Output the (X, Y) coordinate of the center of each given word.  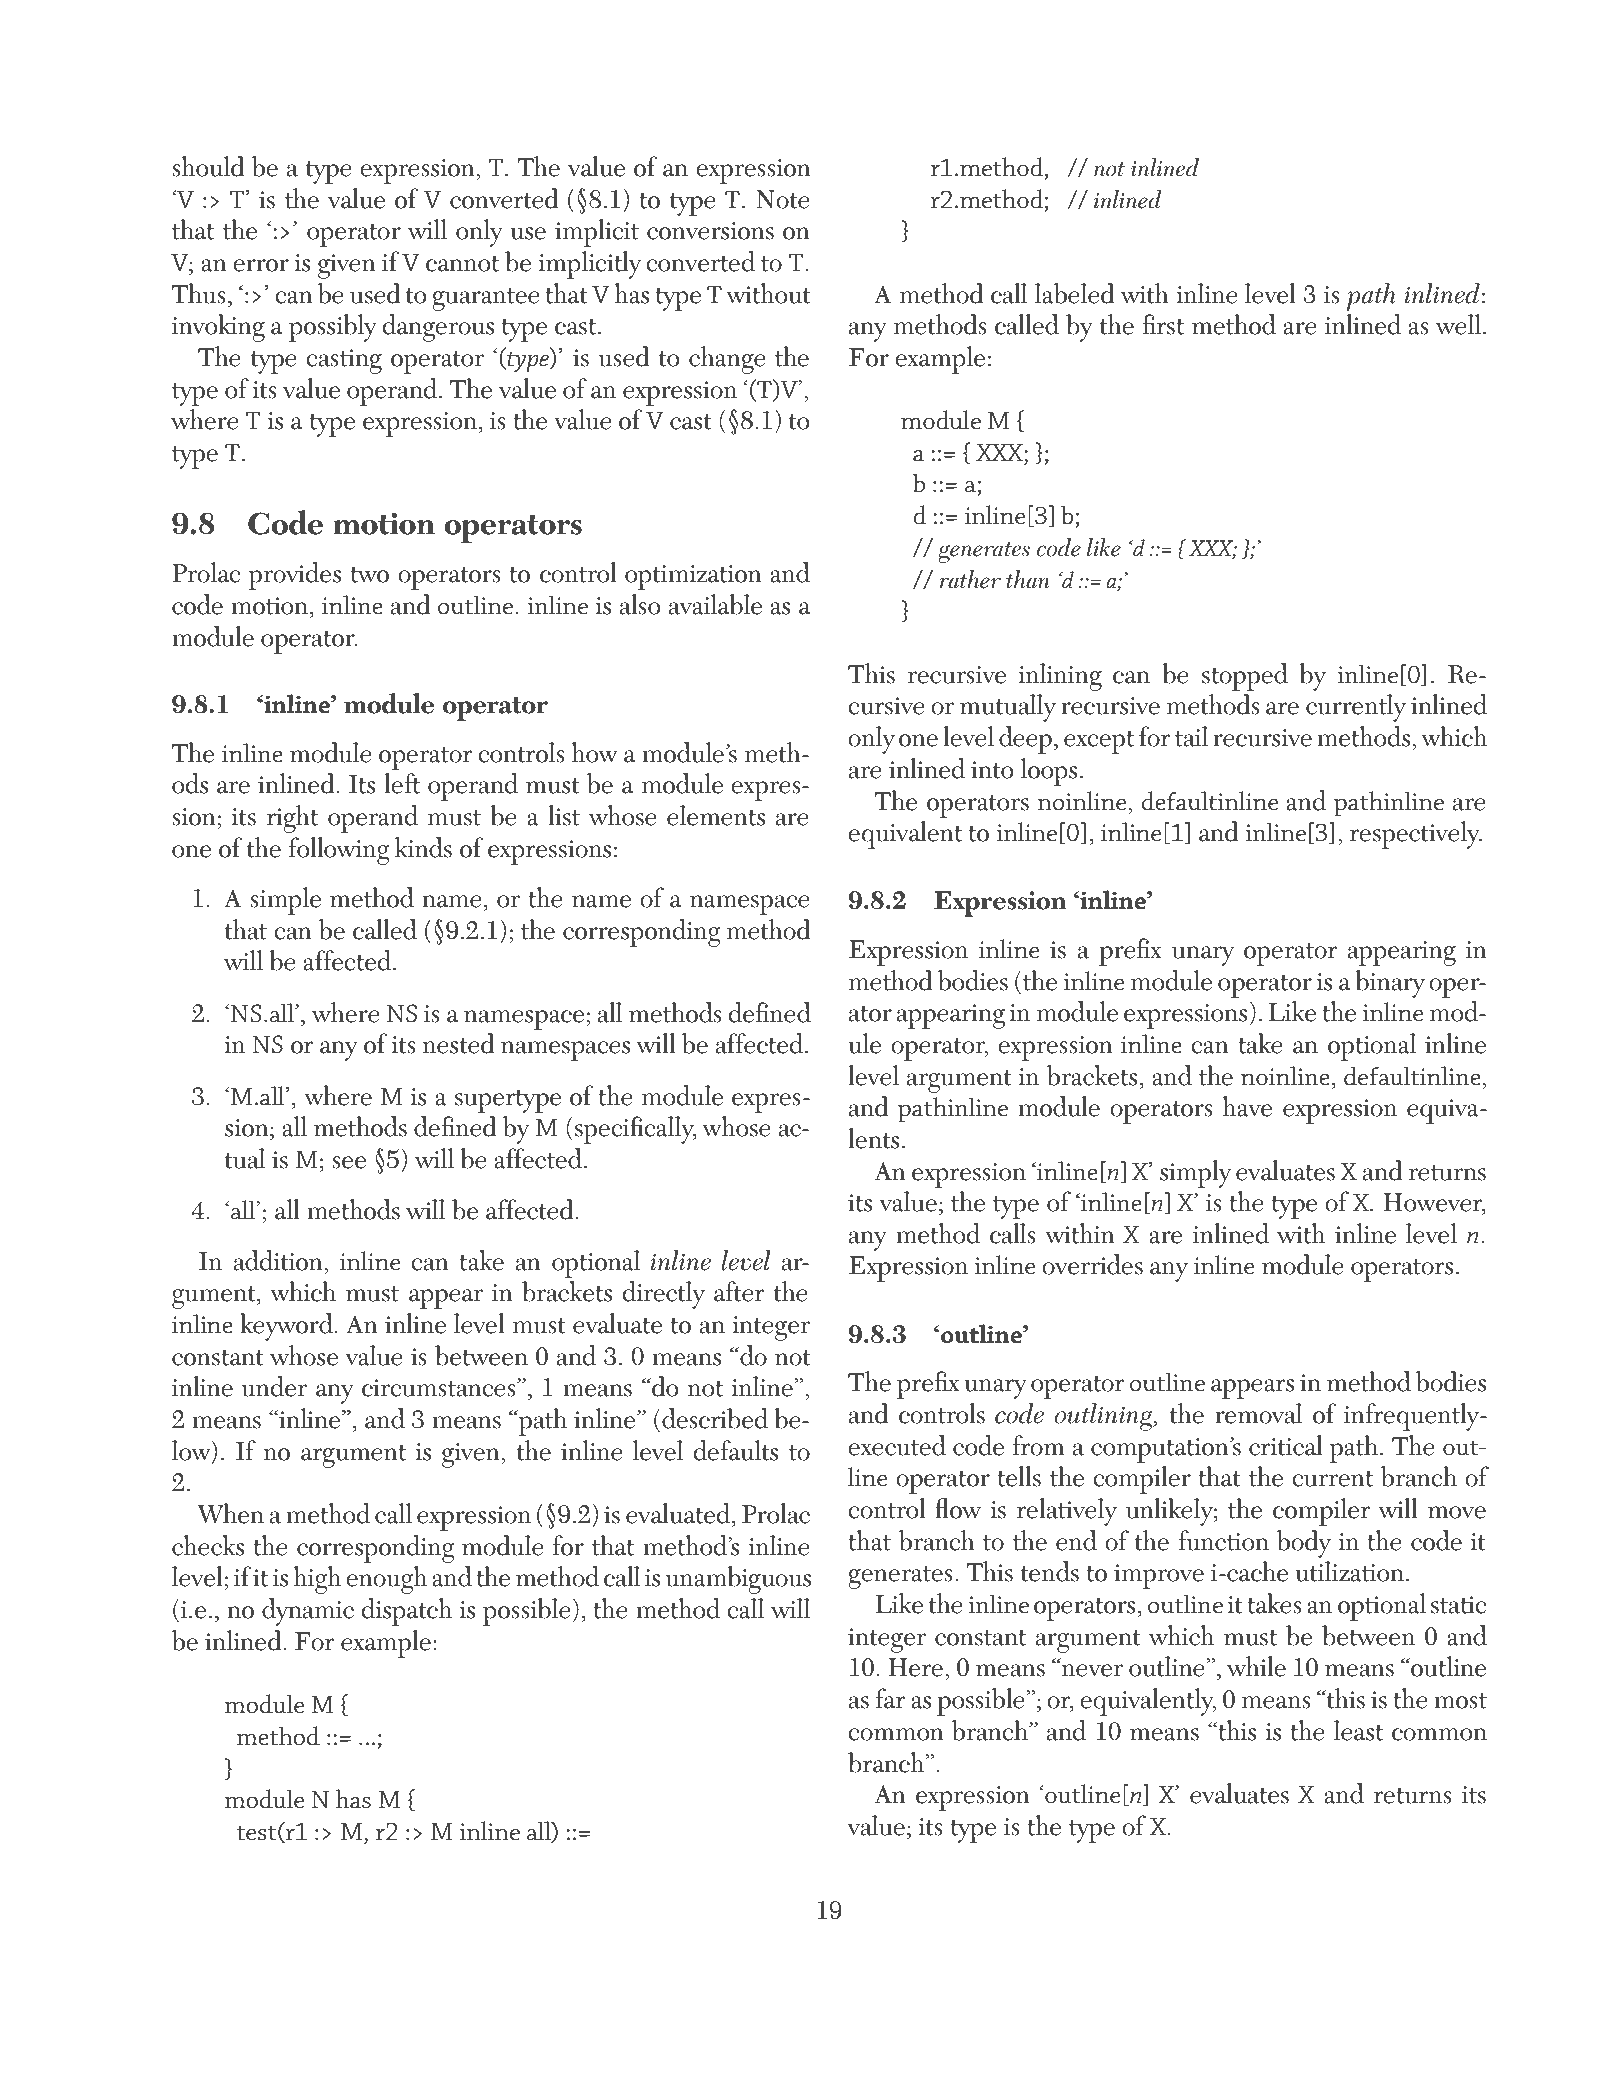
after (739, 1291)
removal (1258, 1413)
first (1163, 324)
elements (716, 815)
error (261, 265)
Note (783, 199)
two (369, 575)
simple (285, 901)
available (715, 604)
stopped (1245, 677)
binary (1390, 984)
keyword (287, 1327)
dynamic (308, 1612)
